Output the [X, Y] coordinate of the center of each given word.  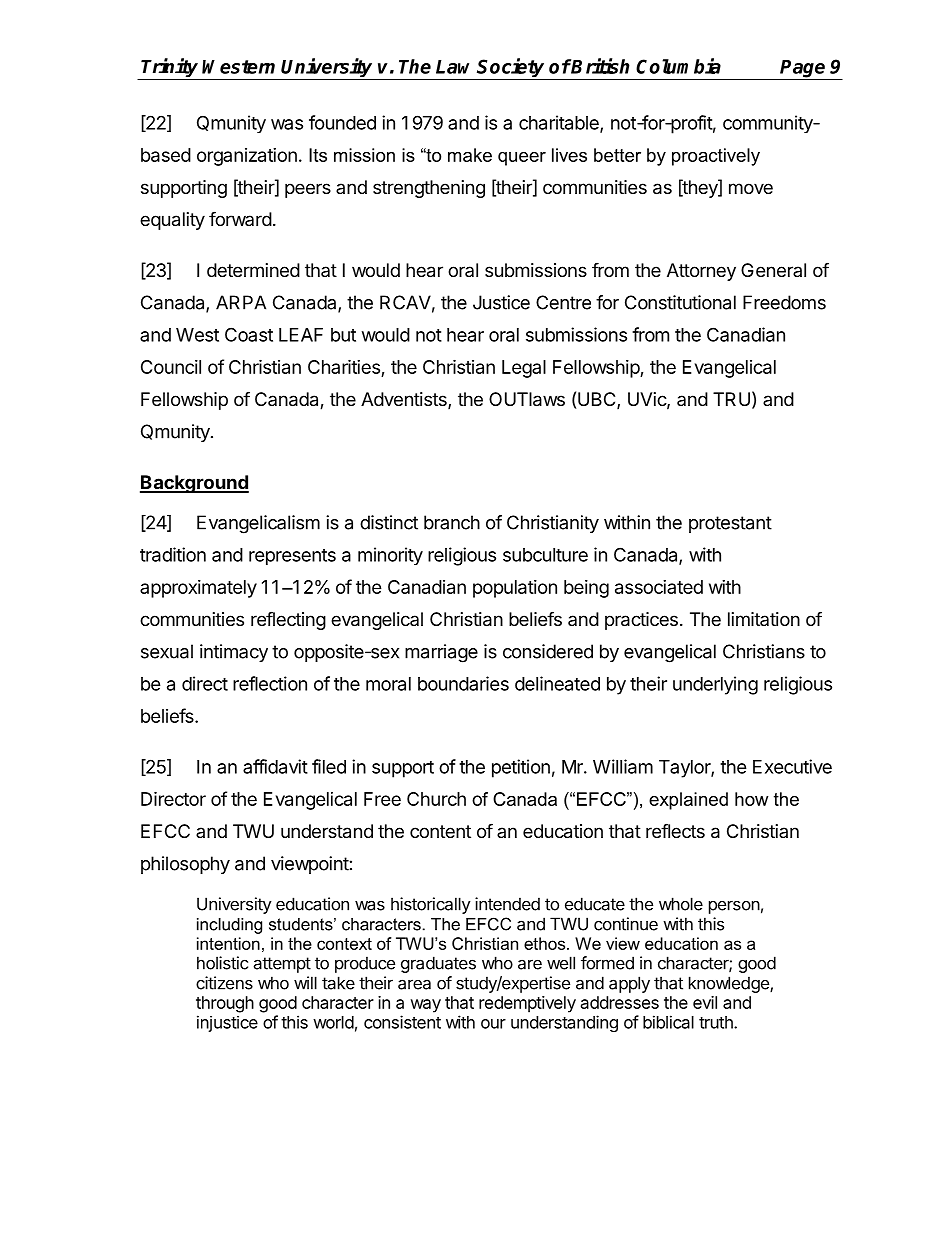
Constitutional [680, 302]
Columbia [678, 66]
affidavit [275, 766]
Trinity [170, 69]
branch [452, 522]
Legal [524, 369]
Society [511, 69]
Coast [249, 334]
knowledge [730, 984]
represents [292, 557]
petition [521, 768]
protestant [730, 524]
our [493, 1024]
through [225, 1004]
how [751, 799]
